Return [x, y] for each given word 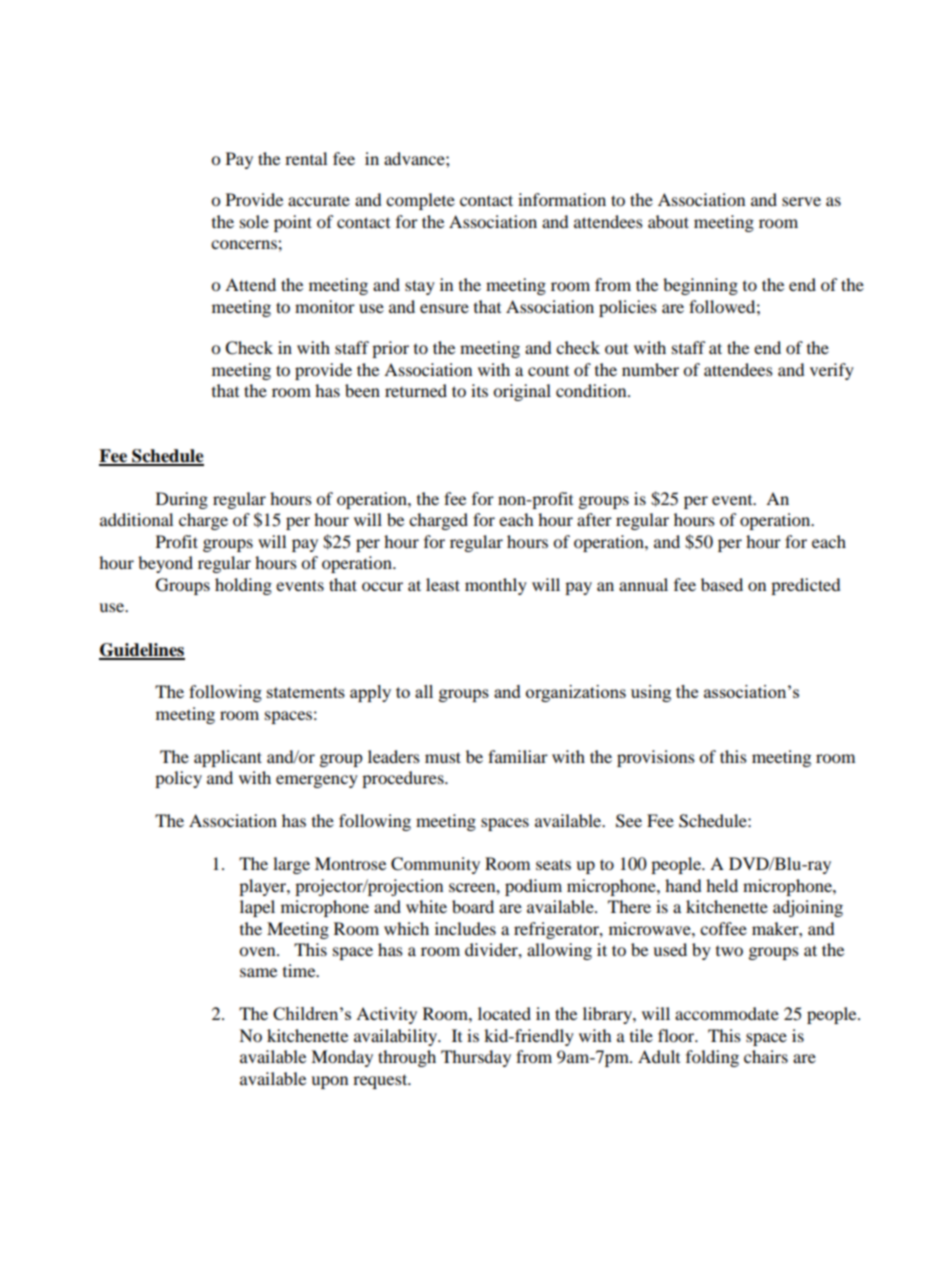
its [479, 390]
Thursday [476, 1058]
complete [420, 201]
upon [329, 1082]
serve [801, 201]
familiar [518, 756]
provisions [656, 758]
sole [254, 221]
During [182, 500]
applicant [228, 758]
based [722, 584]
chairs [766, 1056]
